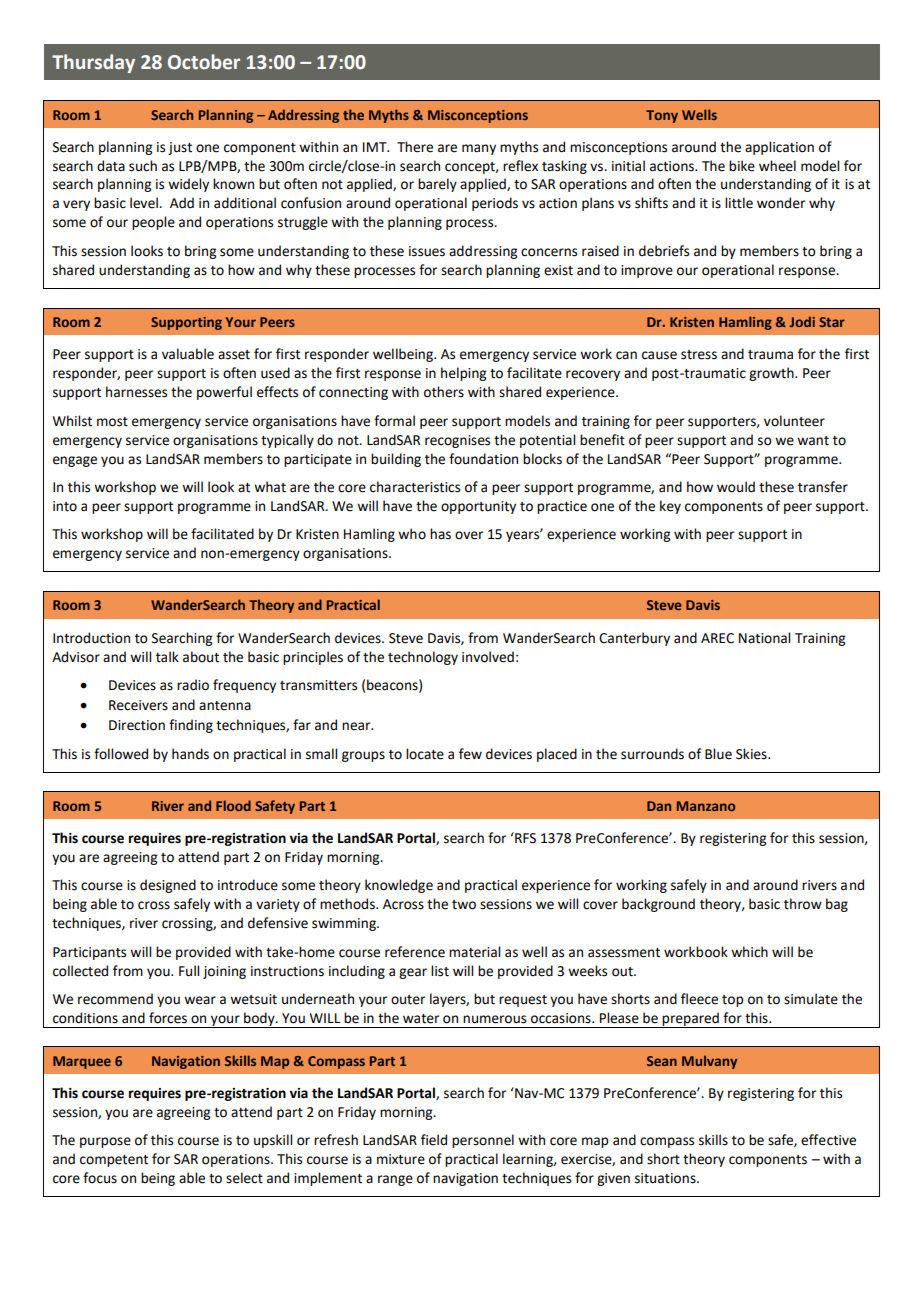  I want to click on competent, so click(114, 1161).
